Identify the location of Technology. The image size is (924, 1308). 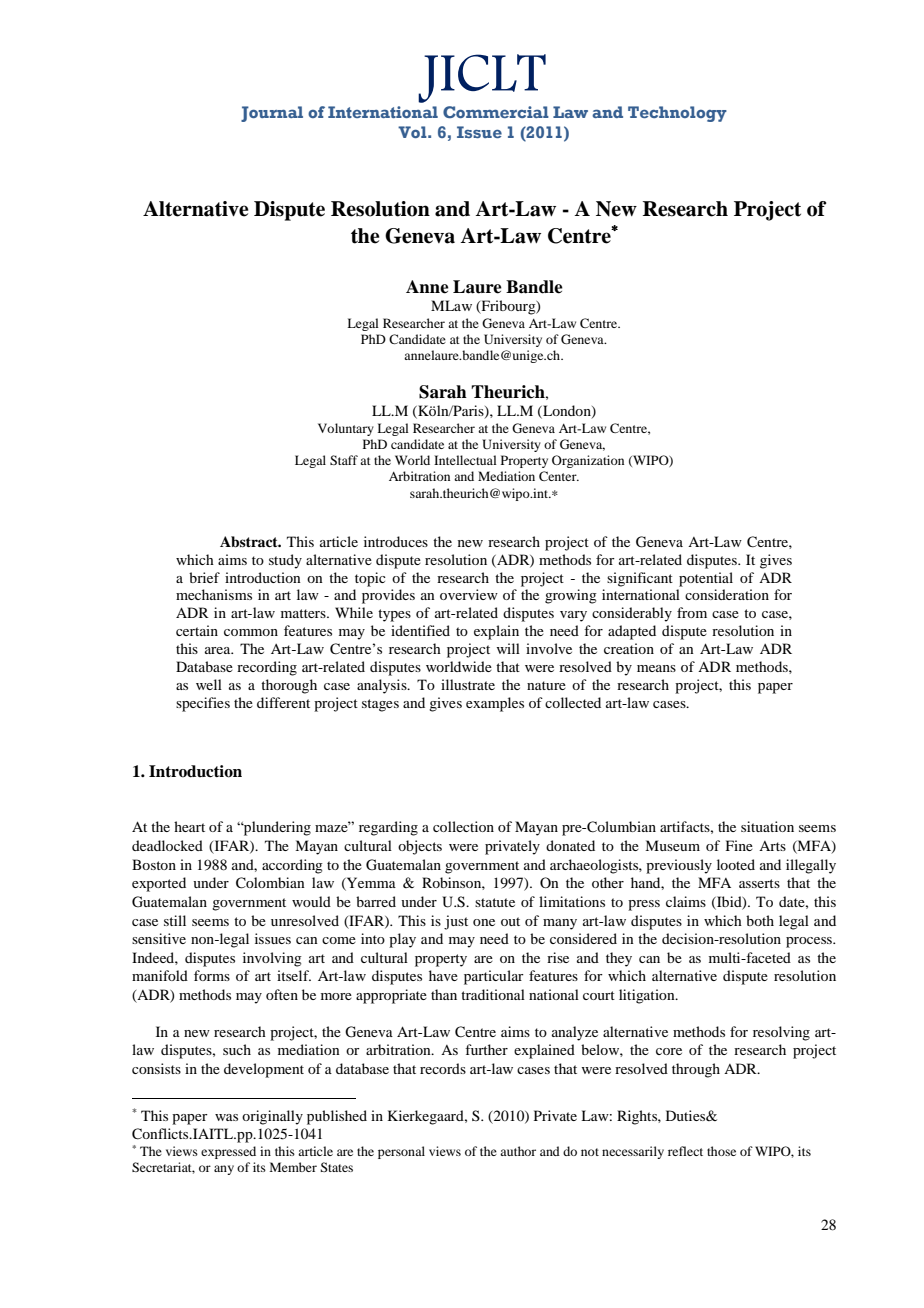
(677, 114).
